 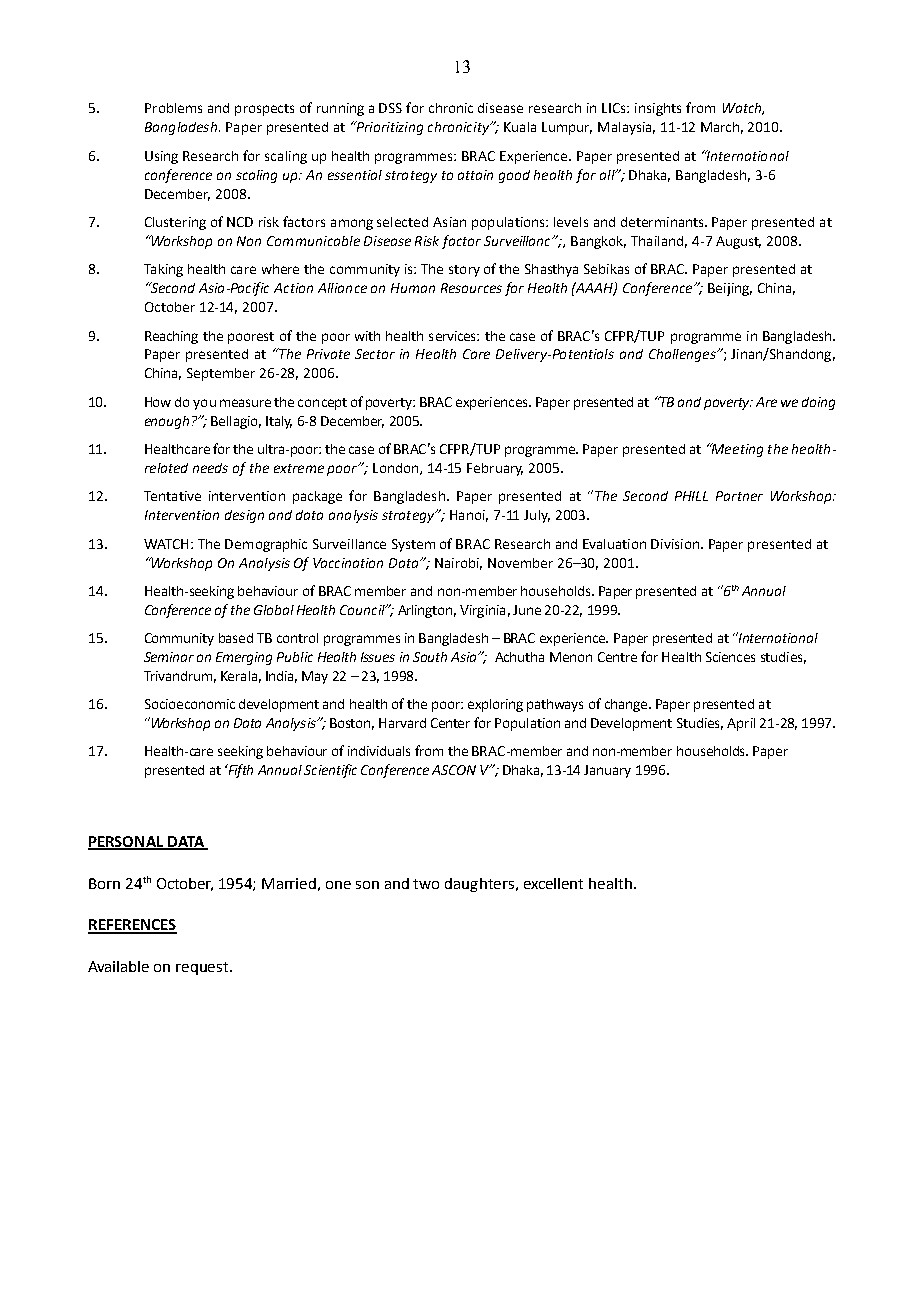 What do you see at coordinates (658, 109) in the screenshot?
I see `insights` at bounding box center [658, 109].
